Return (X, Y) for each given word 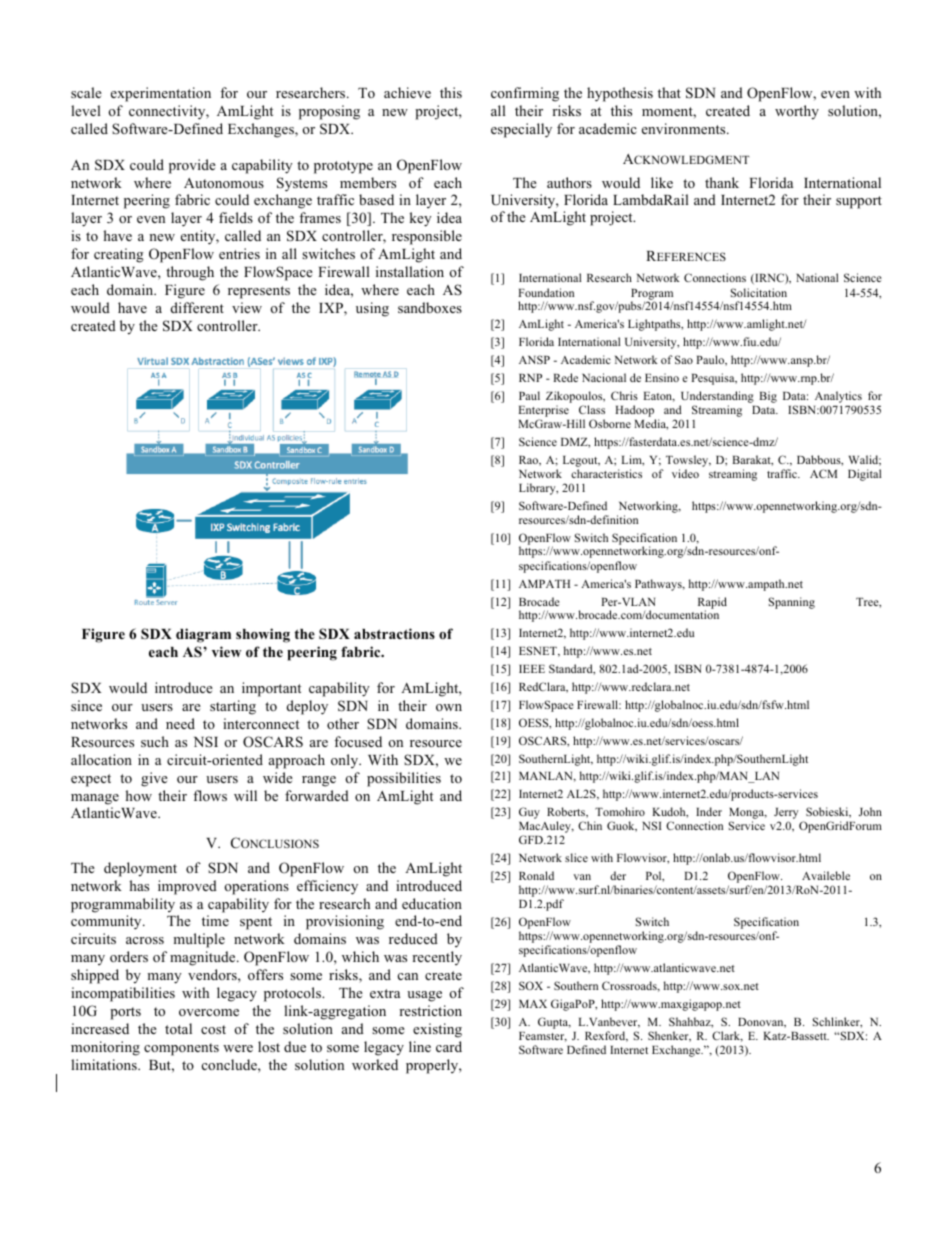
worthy (797, 112)
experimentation (161, 94)
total (178, 1028)
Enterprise (543, 411)
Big (768, 397)
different (197, 307)
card (449, 1046)
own (449, 707)
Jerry (786, 815)
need (180, 723)
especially (521, 130)
